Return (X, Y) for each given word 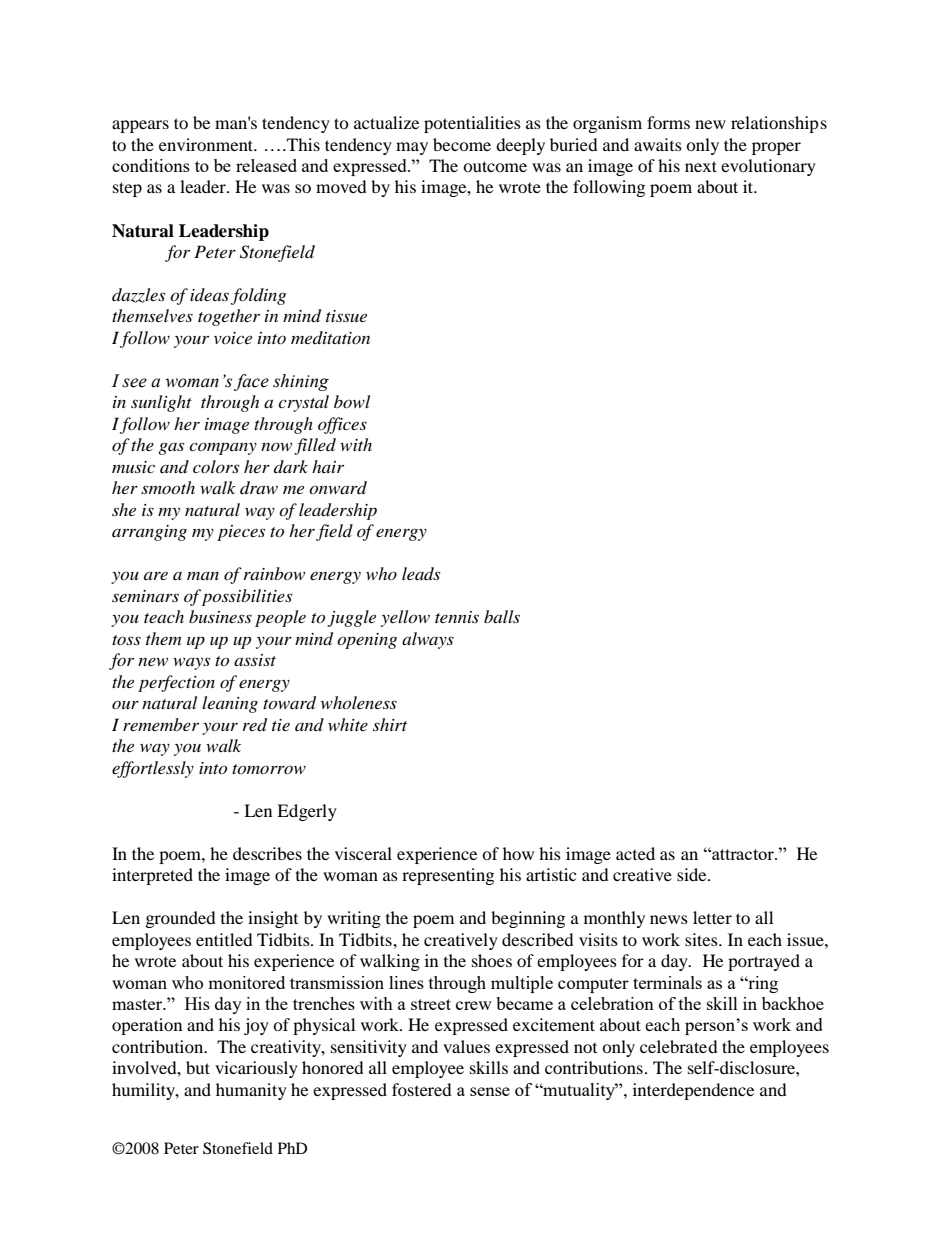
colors (216, 466)
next (701, 166)
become (462, 144)
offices (342, 425)
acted (635, 853)
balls (502, 616)
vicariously (256, 1069)
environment (207, 144)
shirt (390, 724)
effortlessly (153, 769)
